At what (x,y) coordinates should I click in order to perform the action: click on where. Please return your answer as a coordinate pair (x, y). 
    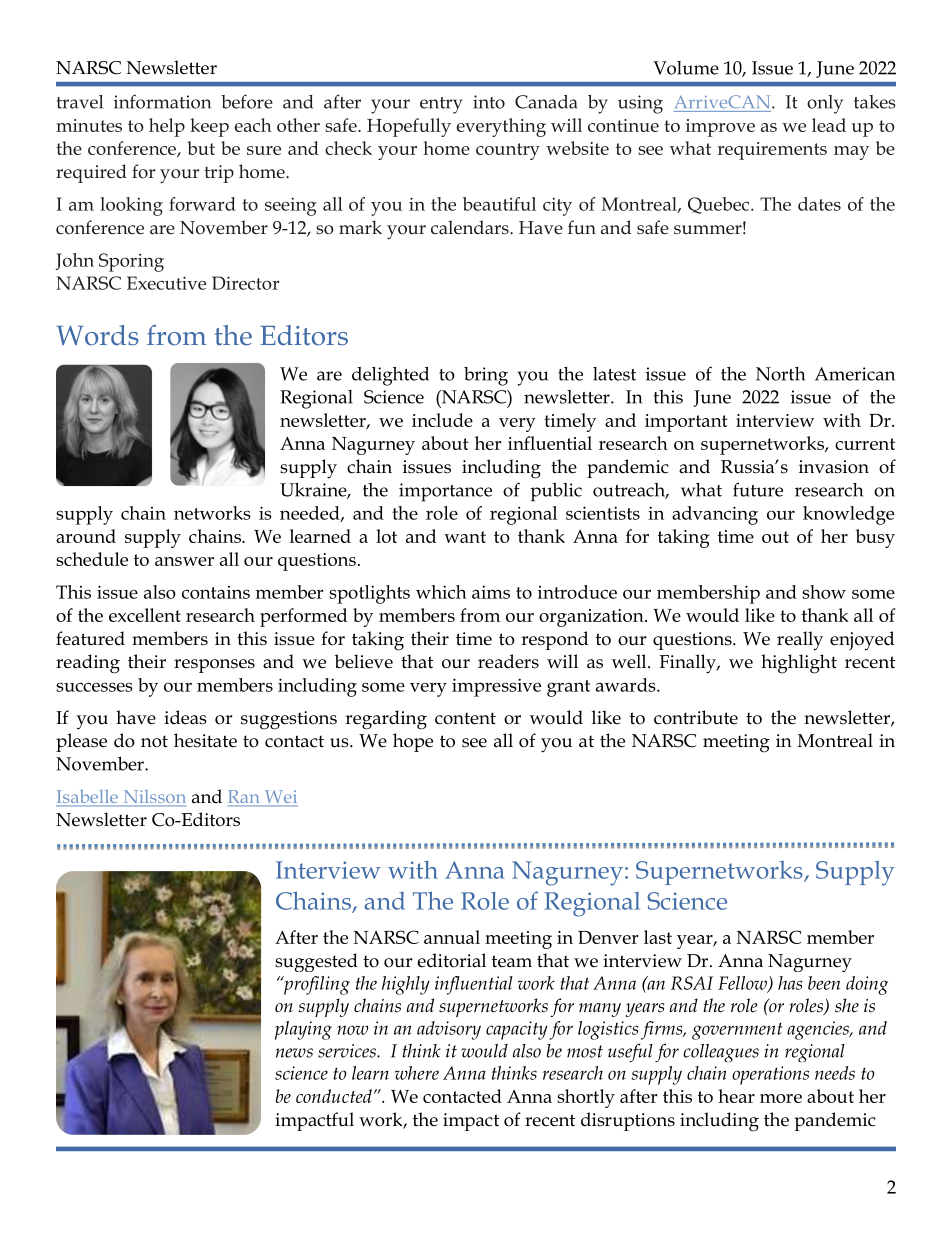
    Looking at the image, I should click on (417, 1073).
